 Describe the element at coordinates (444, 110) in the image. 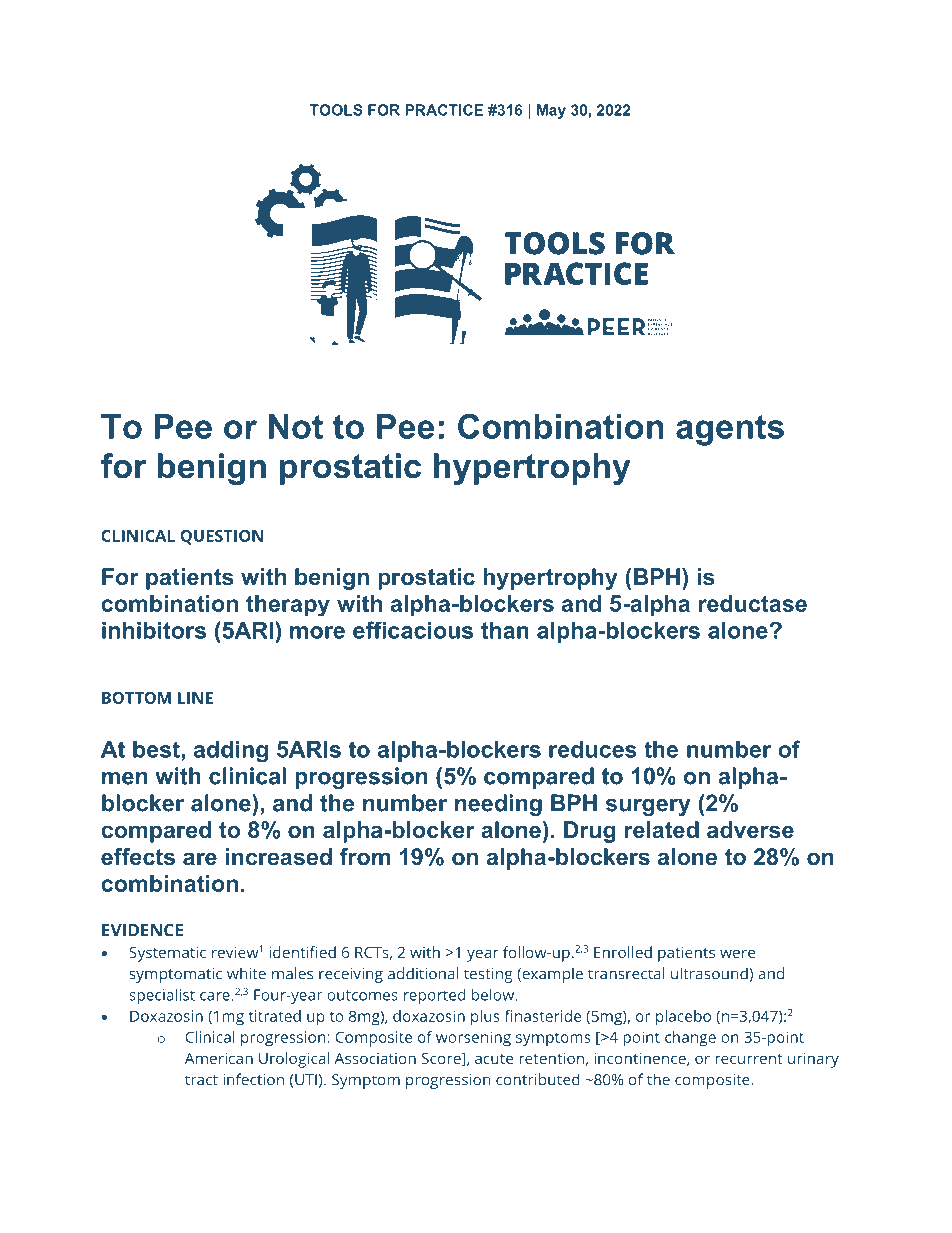

I see `PRACTICE` at that location.
